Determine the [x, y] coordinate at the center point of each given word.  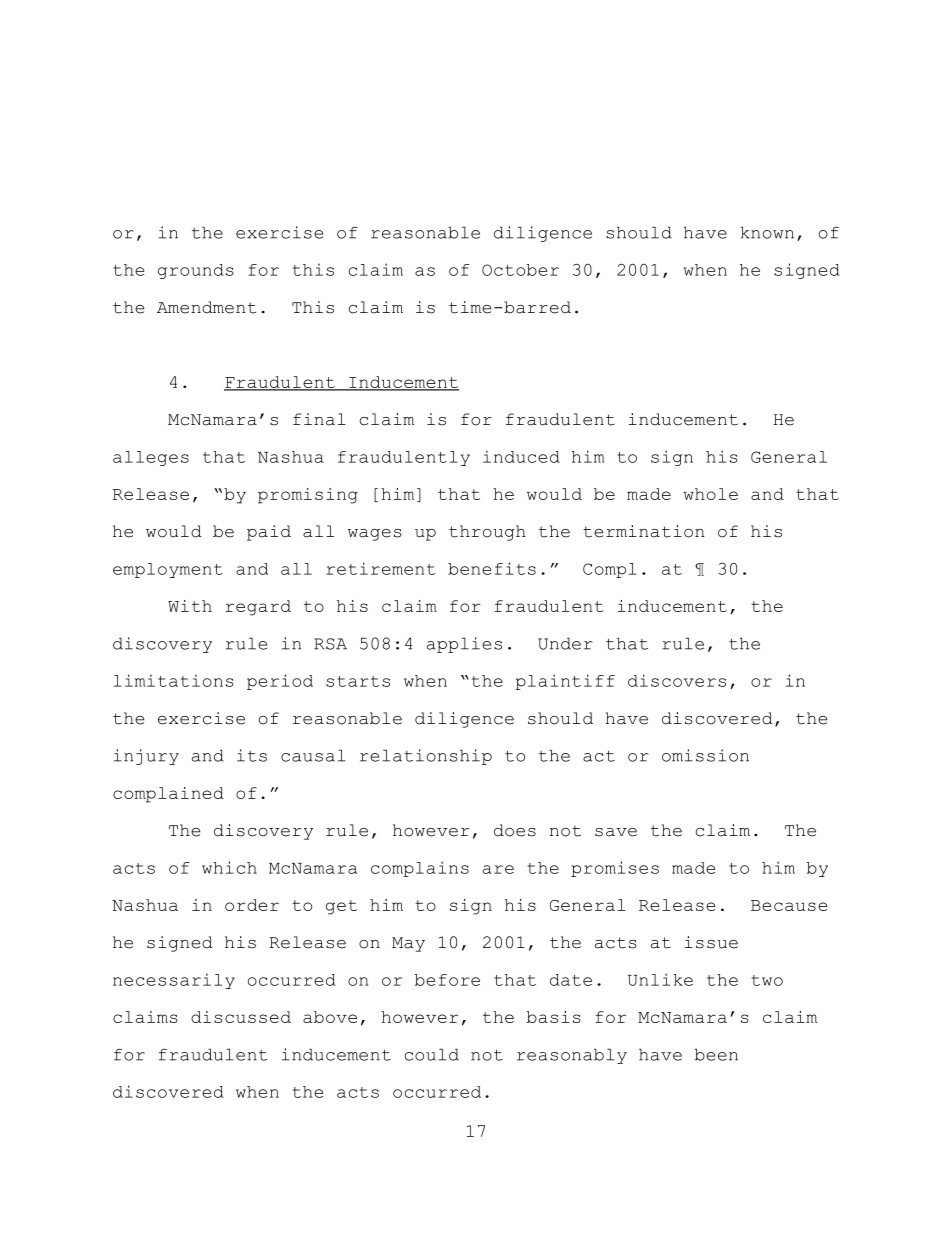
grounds [196, 271]
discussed [241, 1017]
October [520, 270]
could [432, 1054]
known [767, 232]
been [716, 1054]
